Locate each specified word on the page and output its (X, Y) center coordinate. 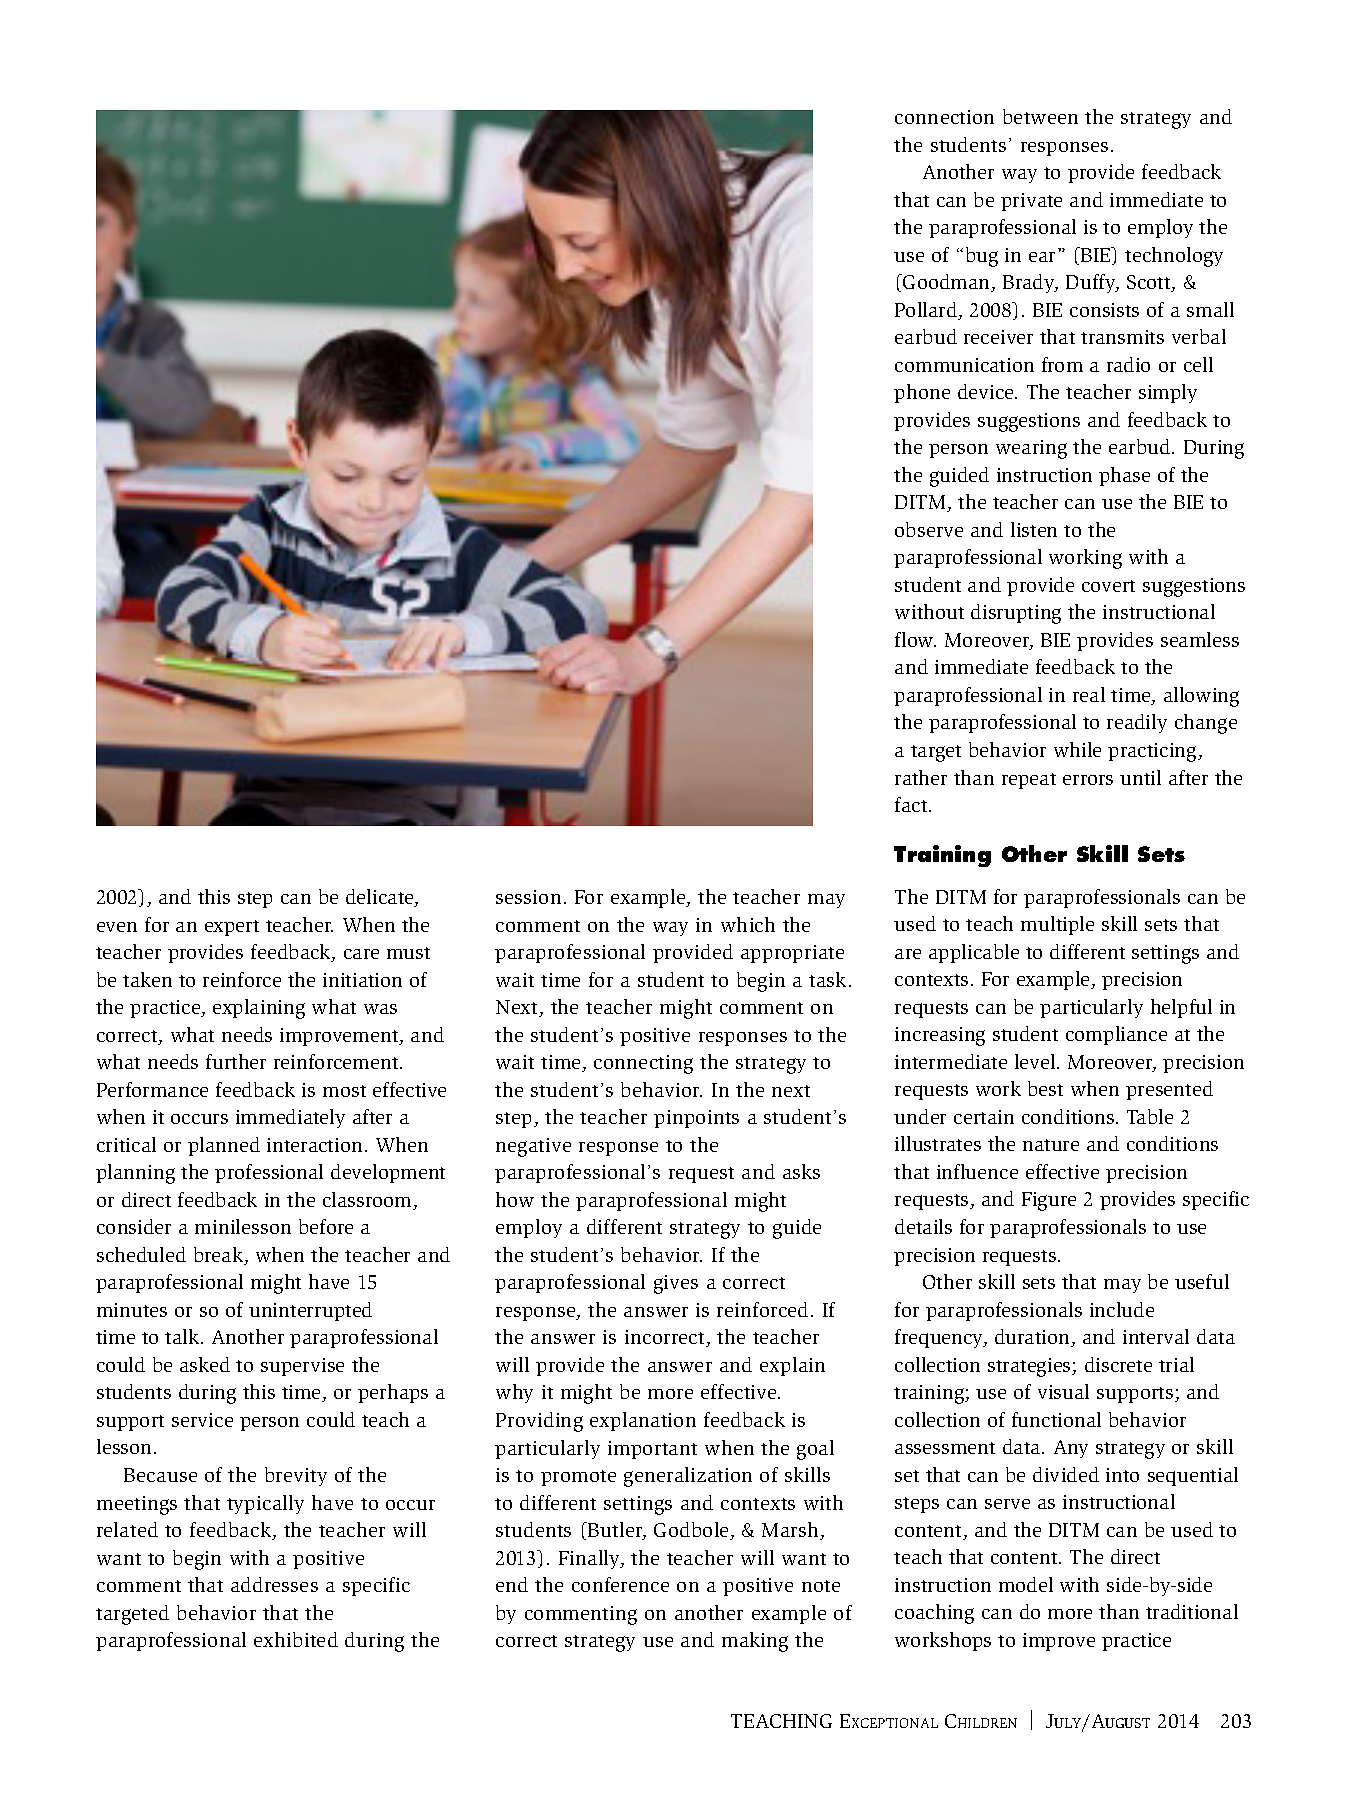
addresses (274, 1584)
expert (232, 928)
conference (620, 1584)
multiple (1057, 925)
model (1026, 1584)
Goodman (947, 283)
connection (944, 117)
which (748, 924)
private (1031, 202)
